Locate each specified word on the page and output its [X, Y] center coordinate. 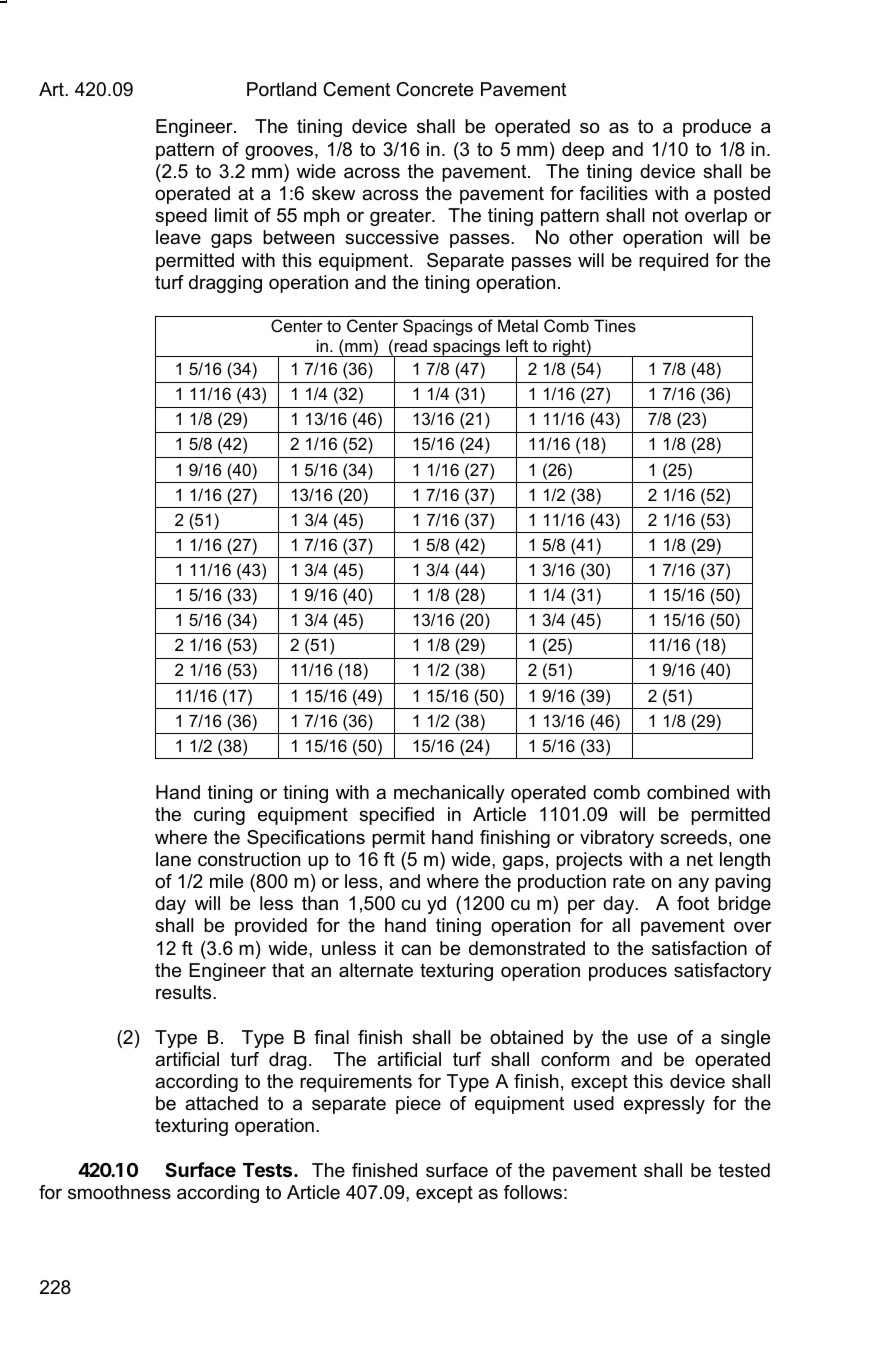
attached [221, 1103]
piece [418, 1105]
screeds [693, 837]
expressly [664, 1105]
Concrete [434, 89]
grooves [280, 152]
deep [583, 151]
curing [219, 816]
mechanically [449, 794]
